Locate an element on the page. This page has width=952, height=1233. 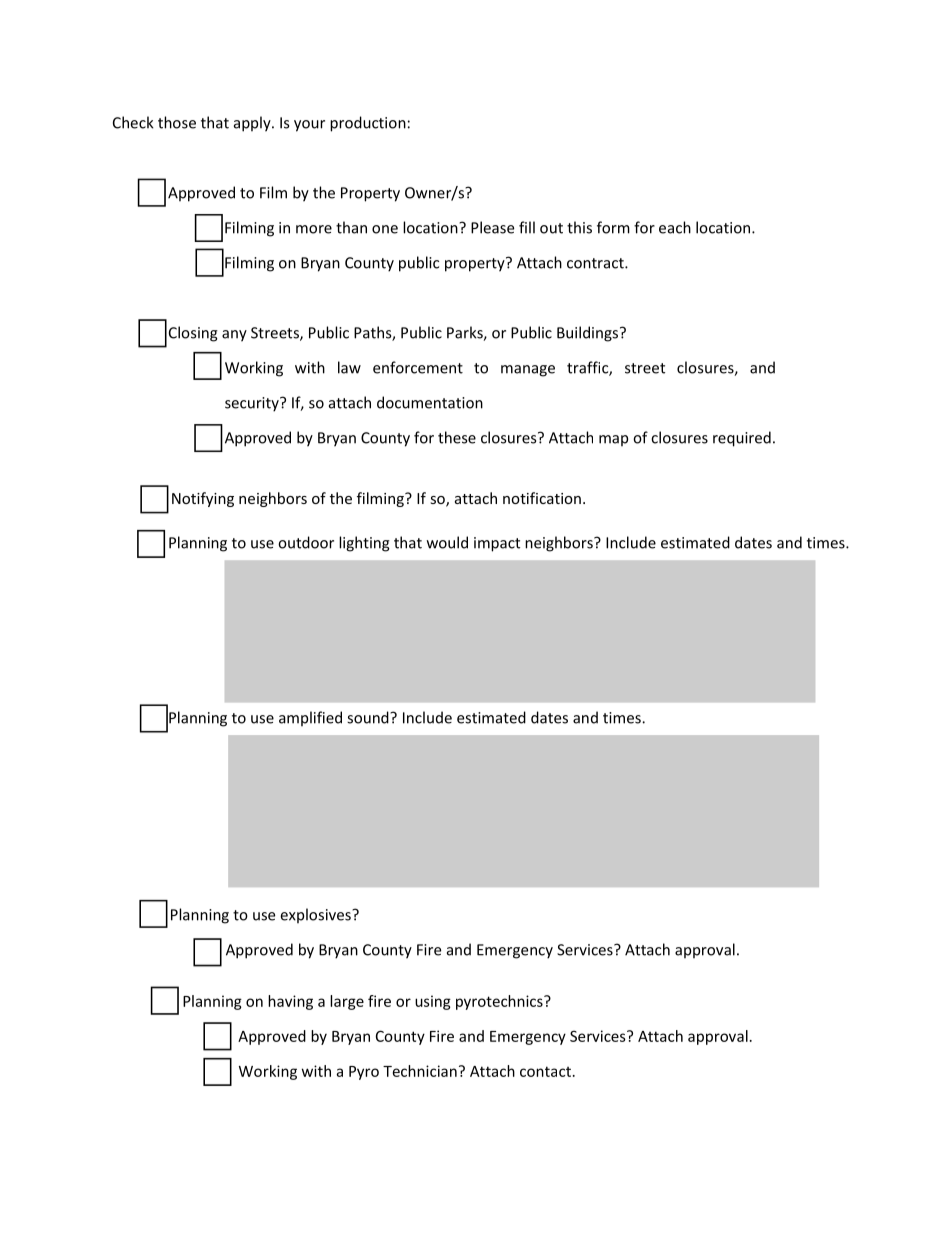
Technician is located at coordinates (420, 1071).
